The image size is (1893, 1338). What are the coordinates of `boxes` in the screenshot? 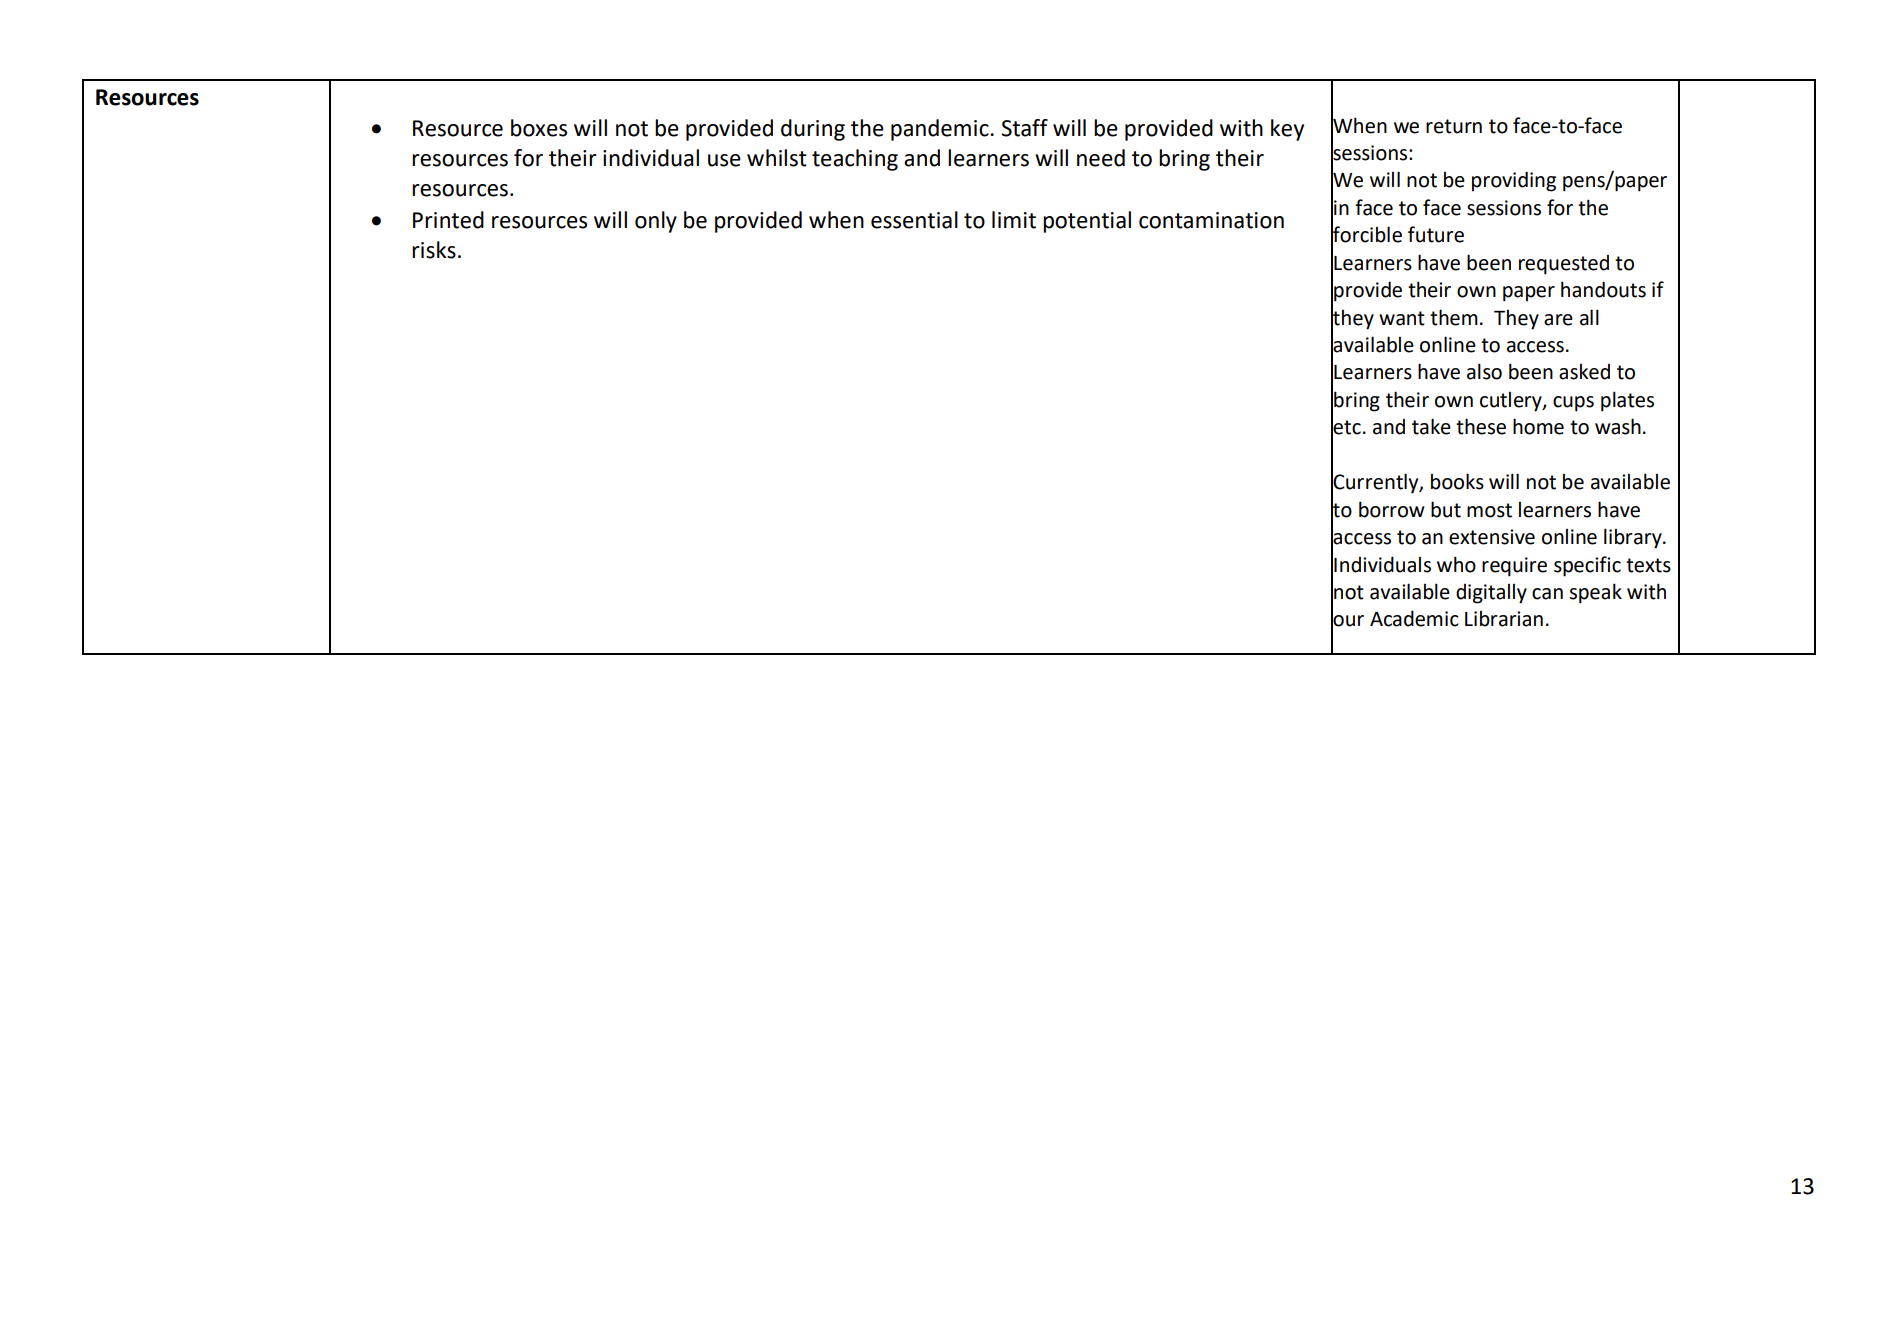 It's located at (539, 128).
